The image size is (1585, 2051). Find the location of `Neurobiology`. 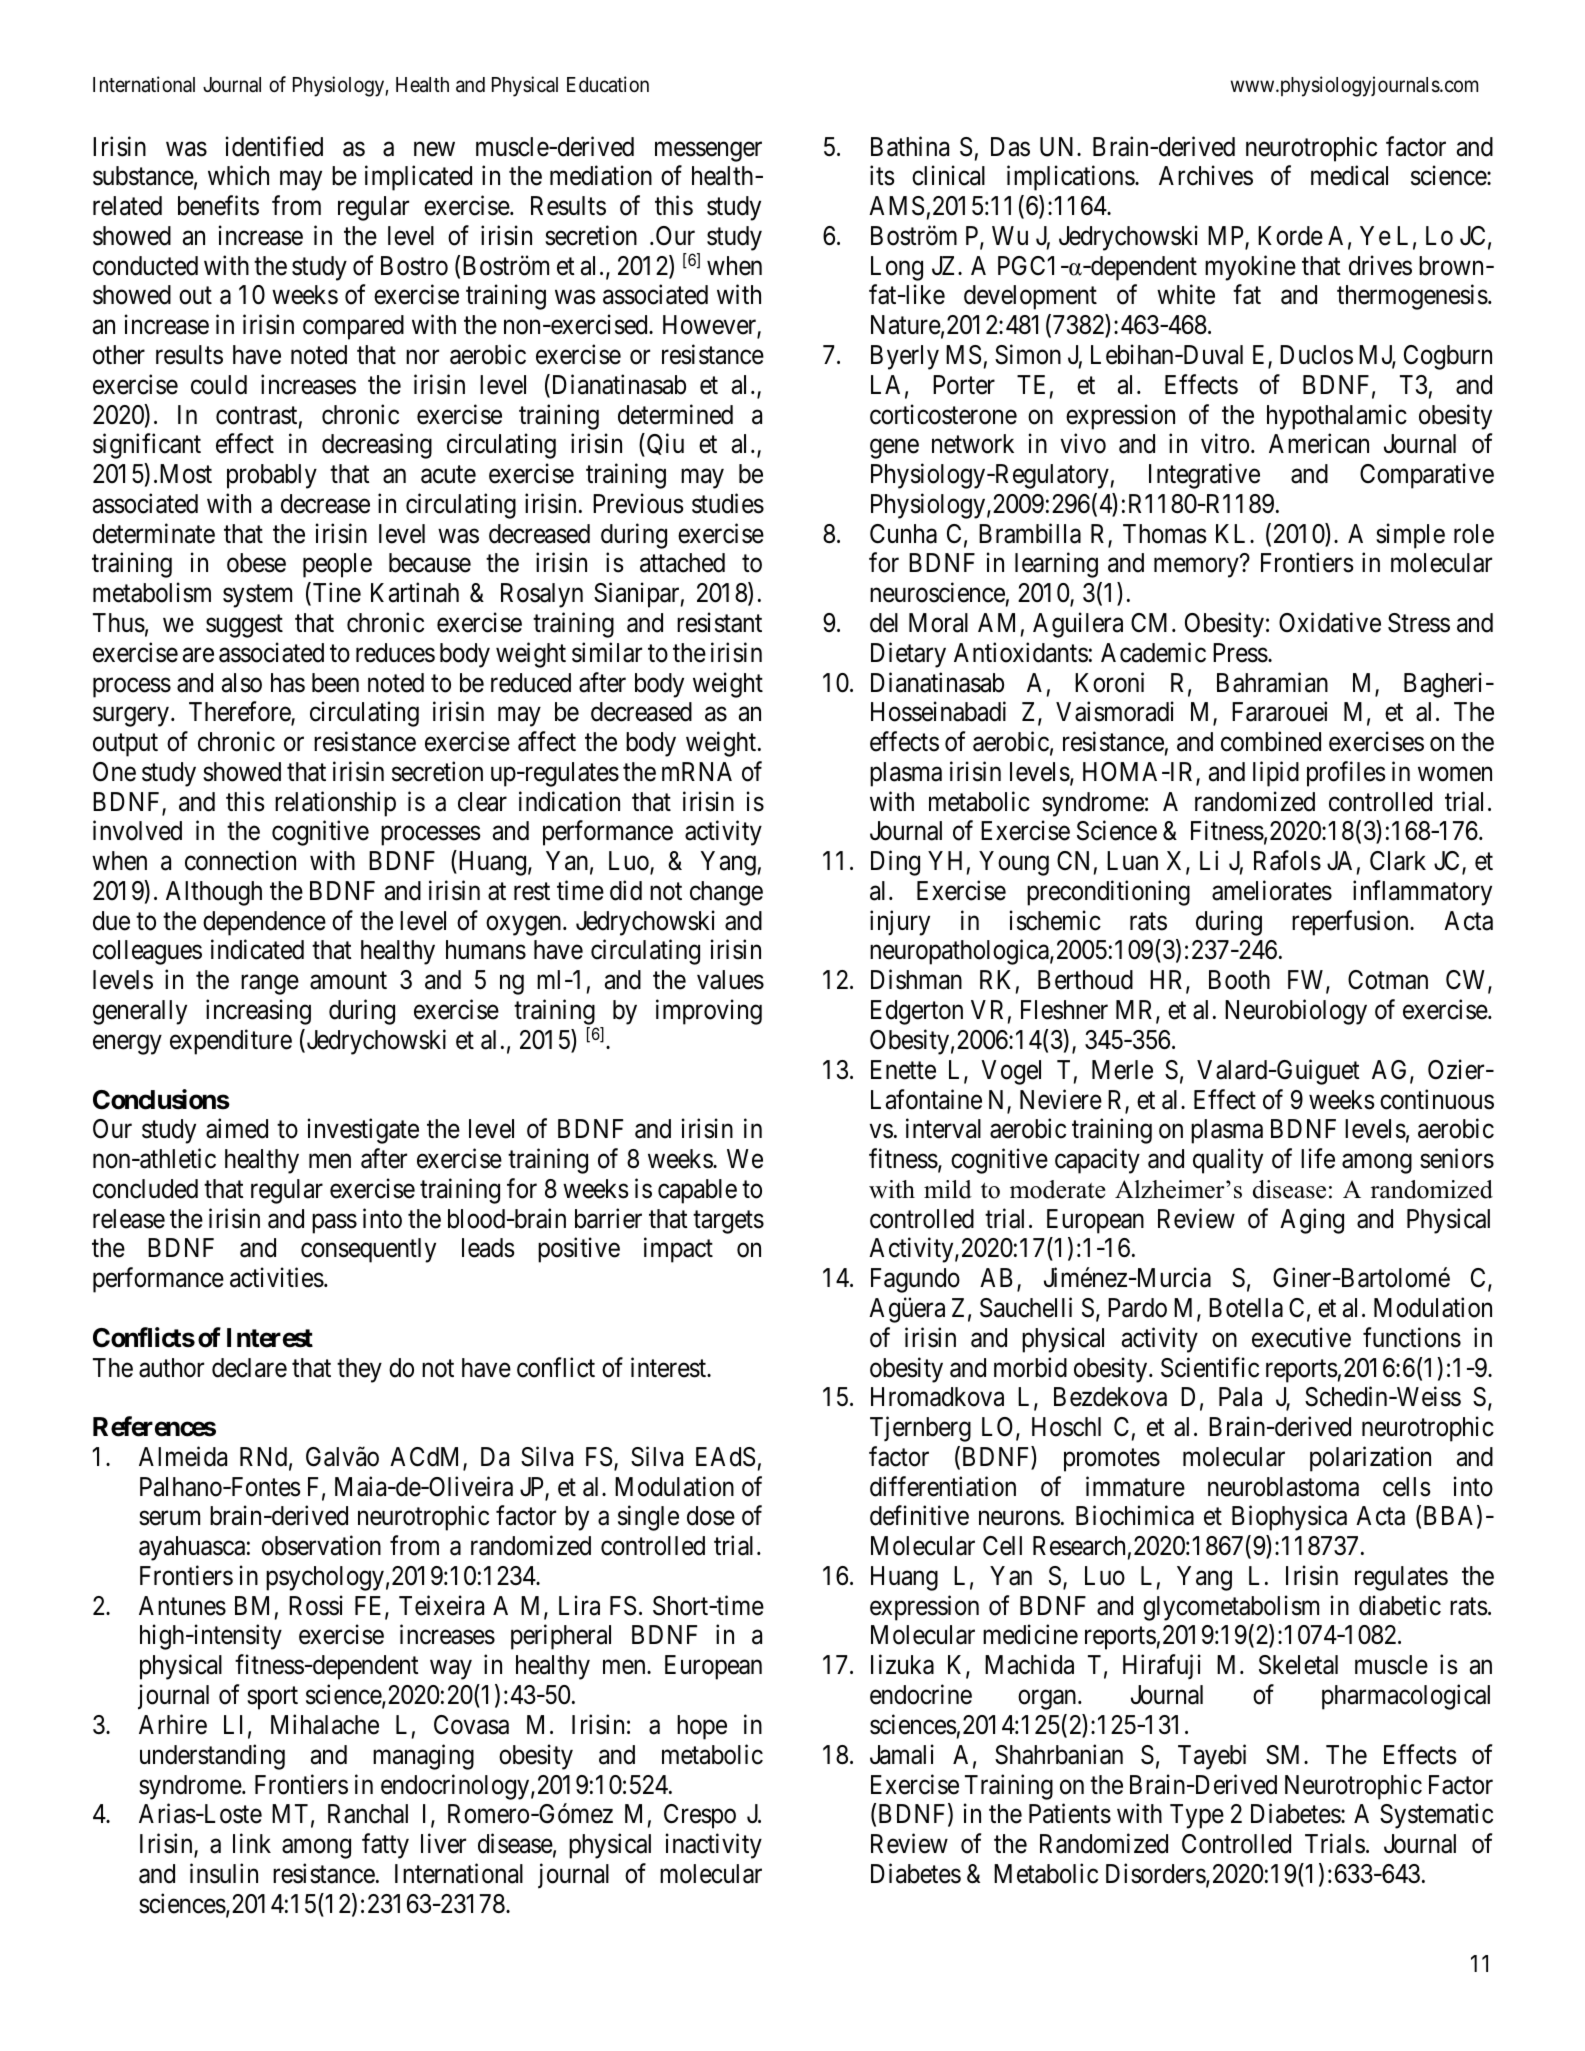

Neurobiology is located at coordinates (1296, 1012).
